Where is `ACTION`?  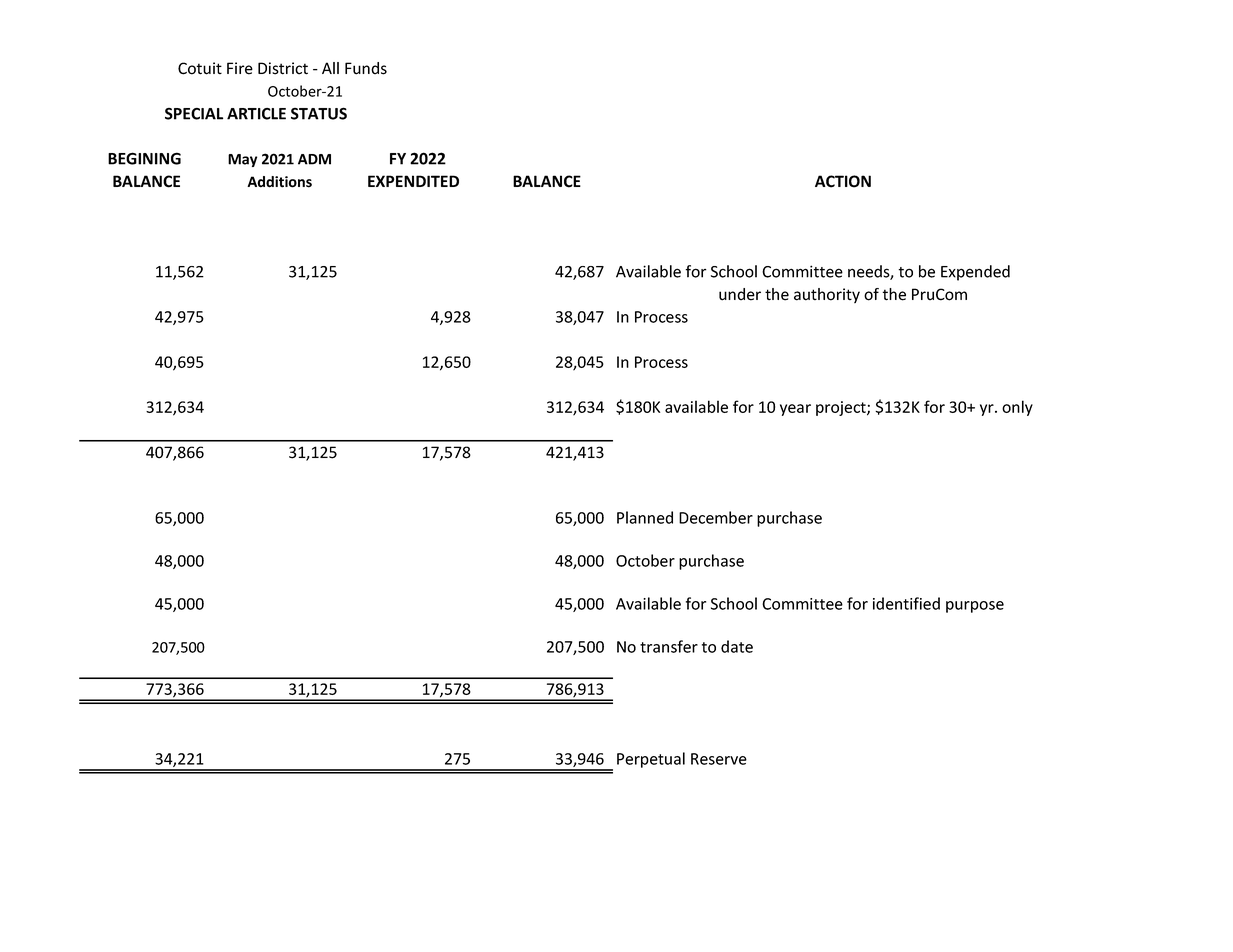 ACTION is located at coordinates (843, 181).
